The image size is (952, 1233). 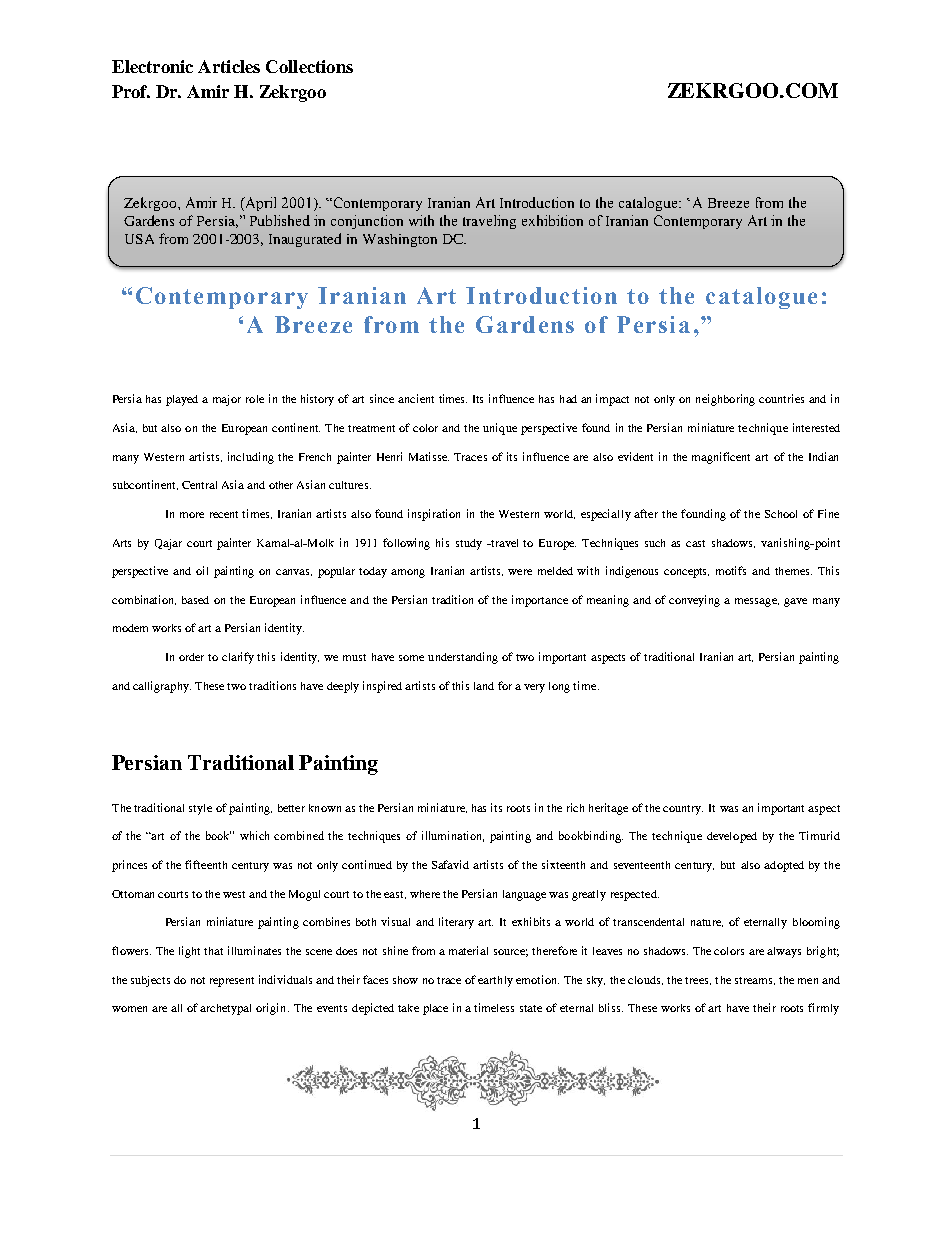 What do you see at coordinates (495, 981) in the screenshot?
I see `earthly` at bounding box center [495, 981].
